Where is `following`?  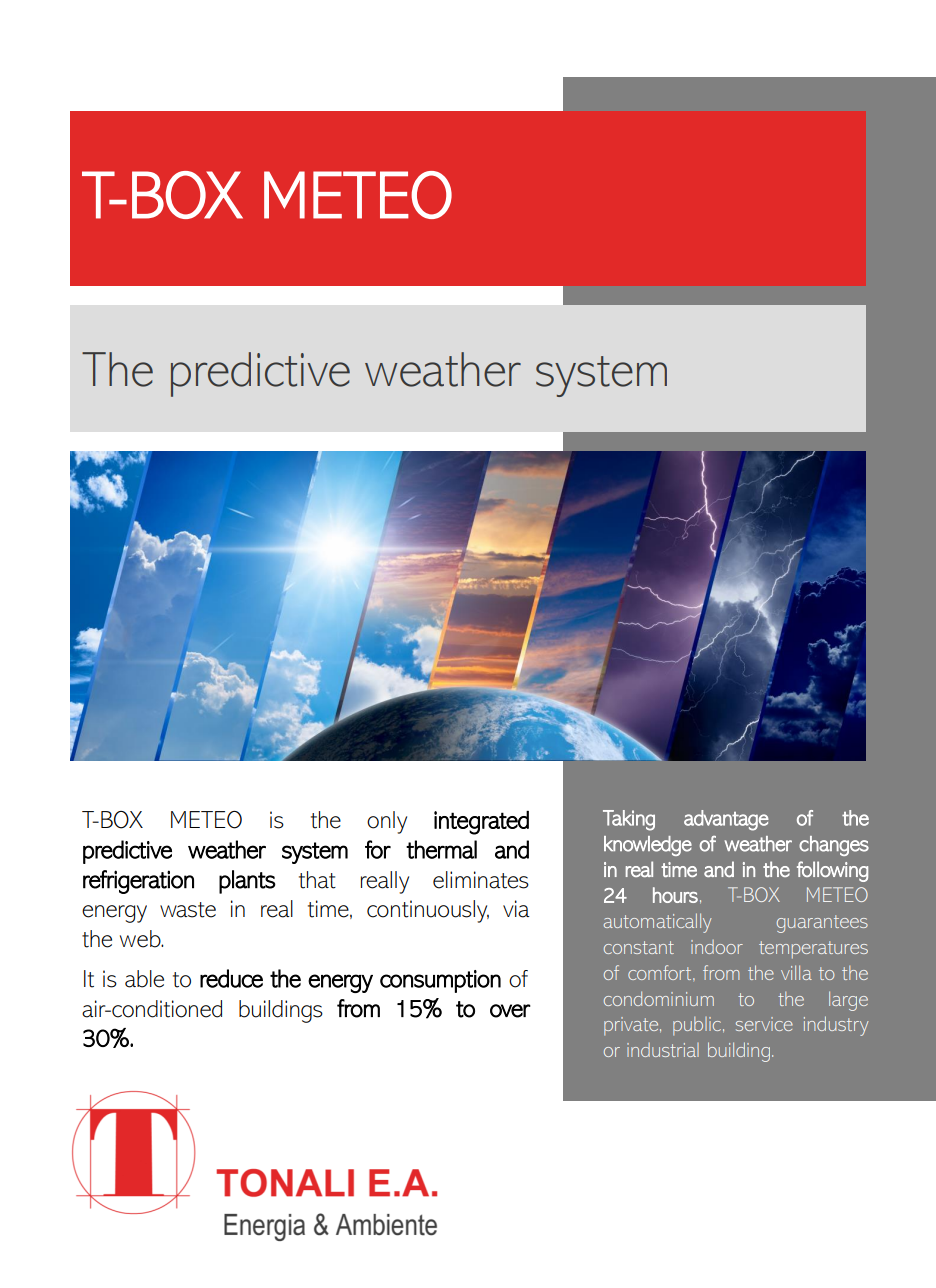
following is located at coordinates (832, 871).
